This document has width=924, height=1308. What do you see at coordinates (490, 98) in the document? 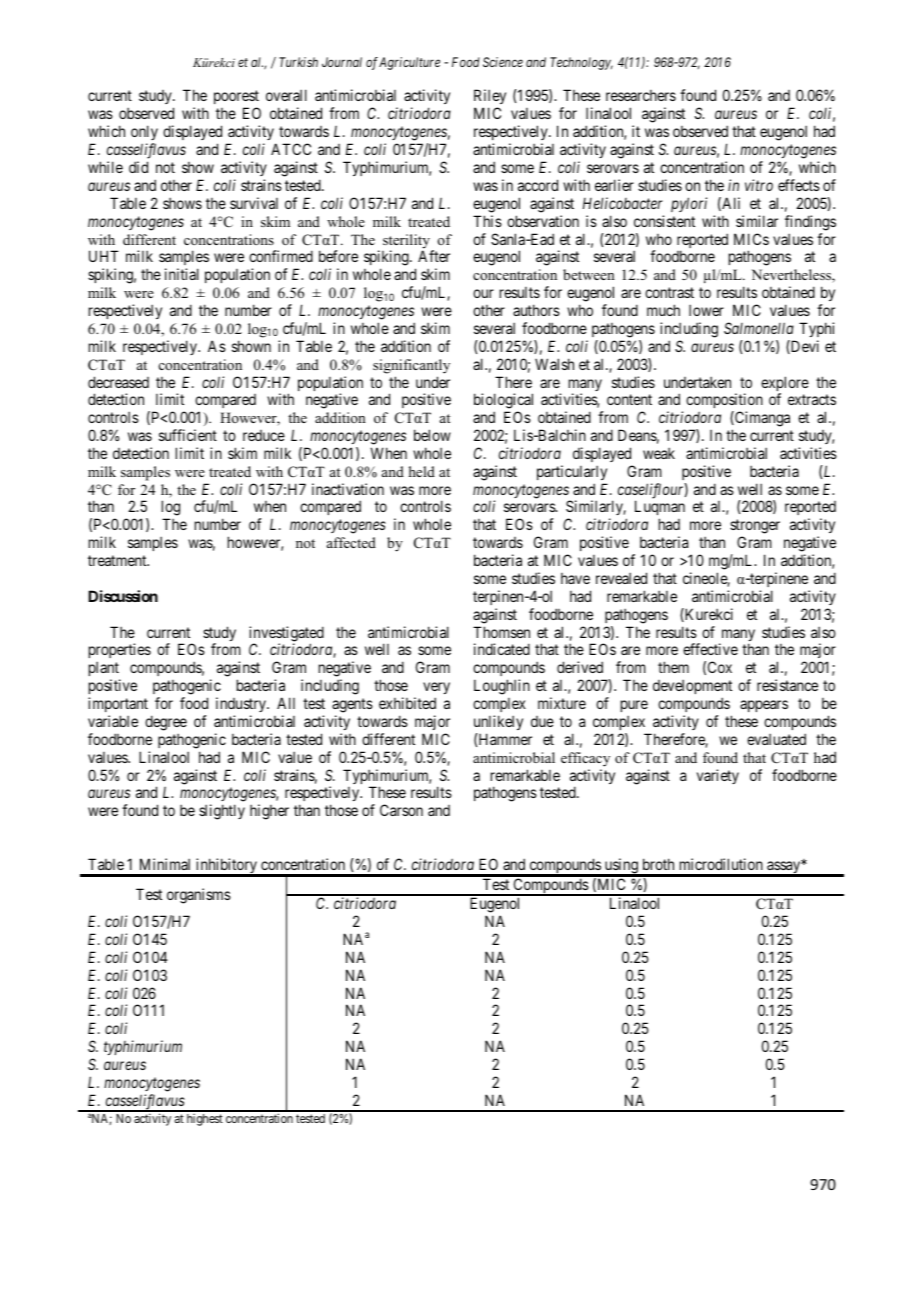
I see `Riley` at bounding box center [490, 98].
